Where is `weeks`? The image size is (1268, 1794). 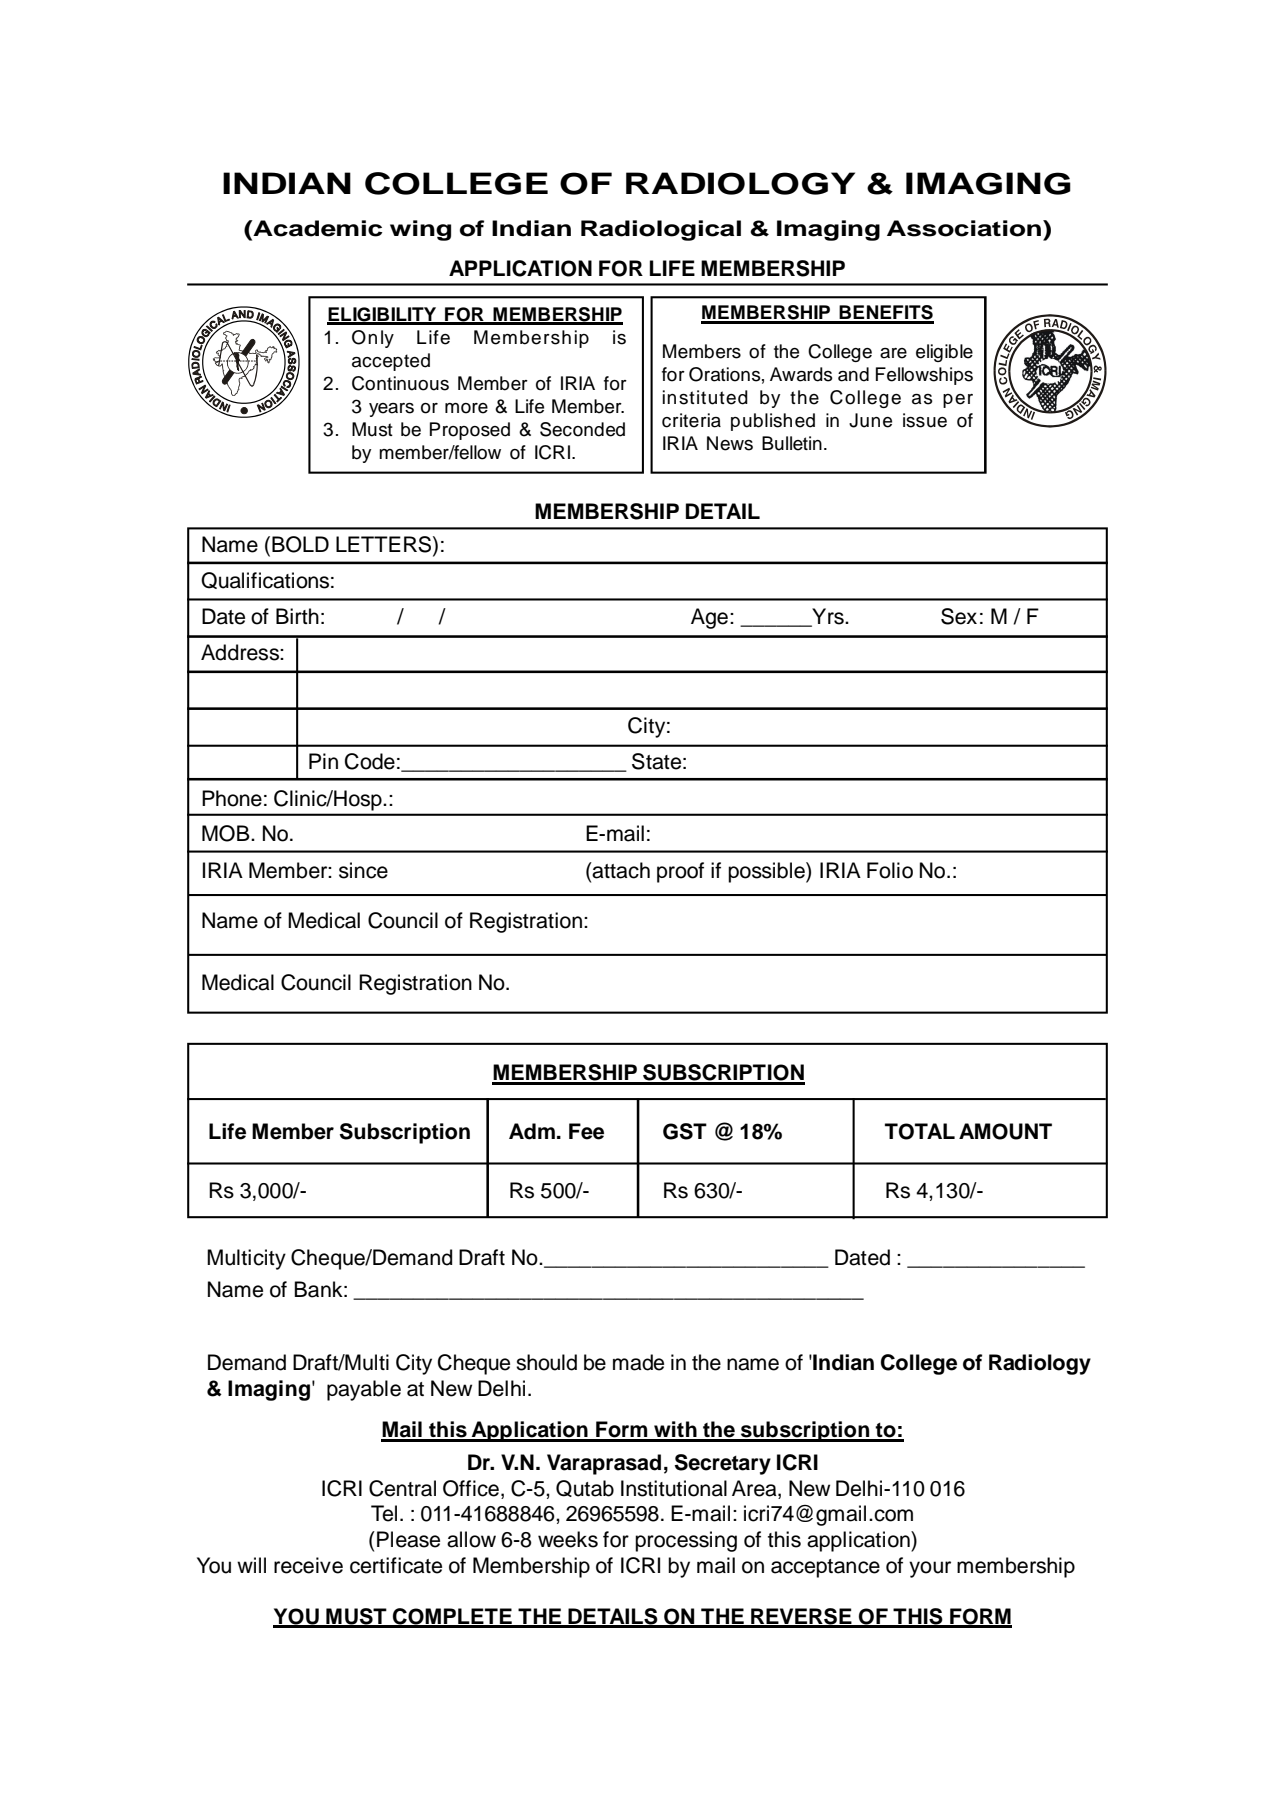
weeks is located at coordinates (568, 1539).
